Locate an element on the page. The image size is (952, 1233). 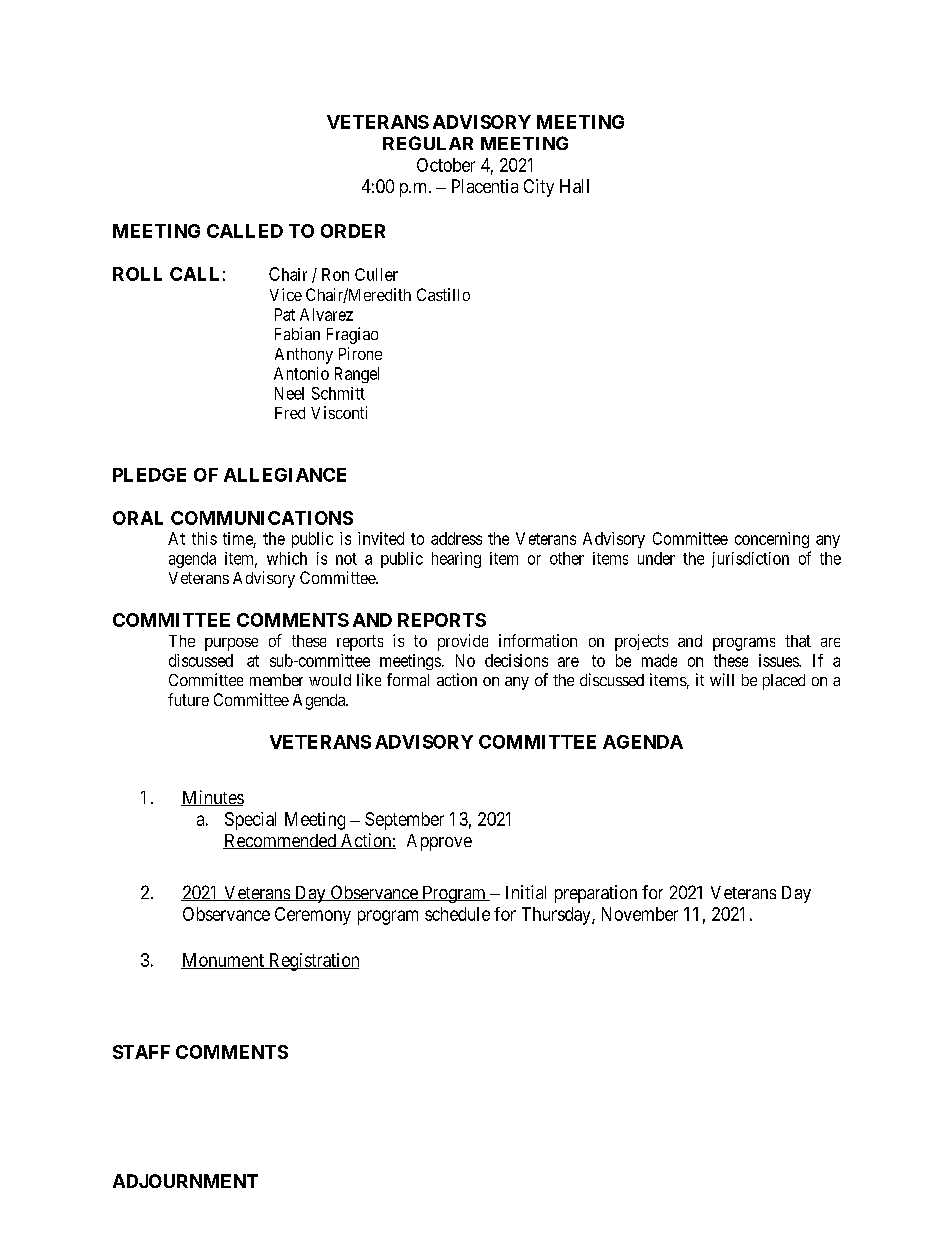
provide is located at coordinates (463, 642).
